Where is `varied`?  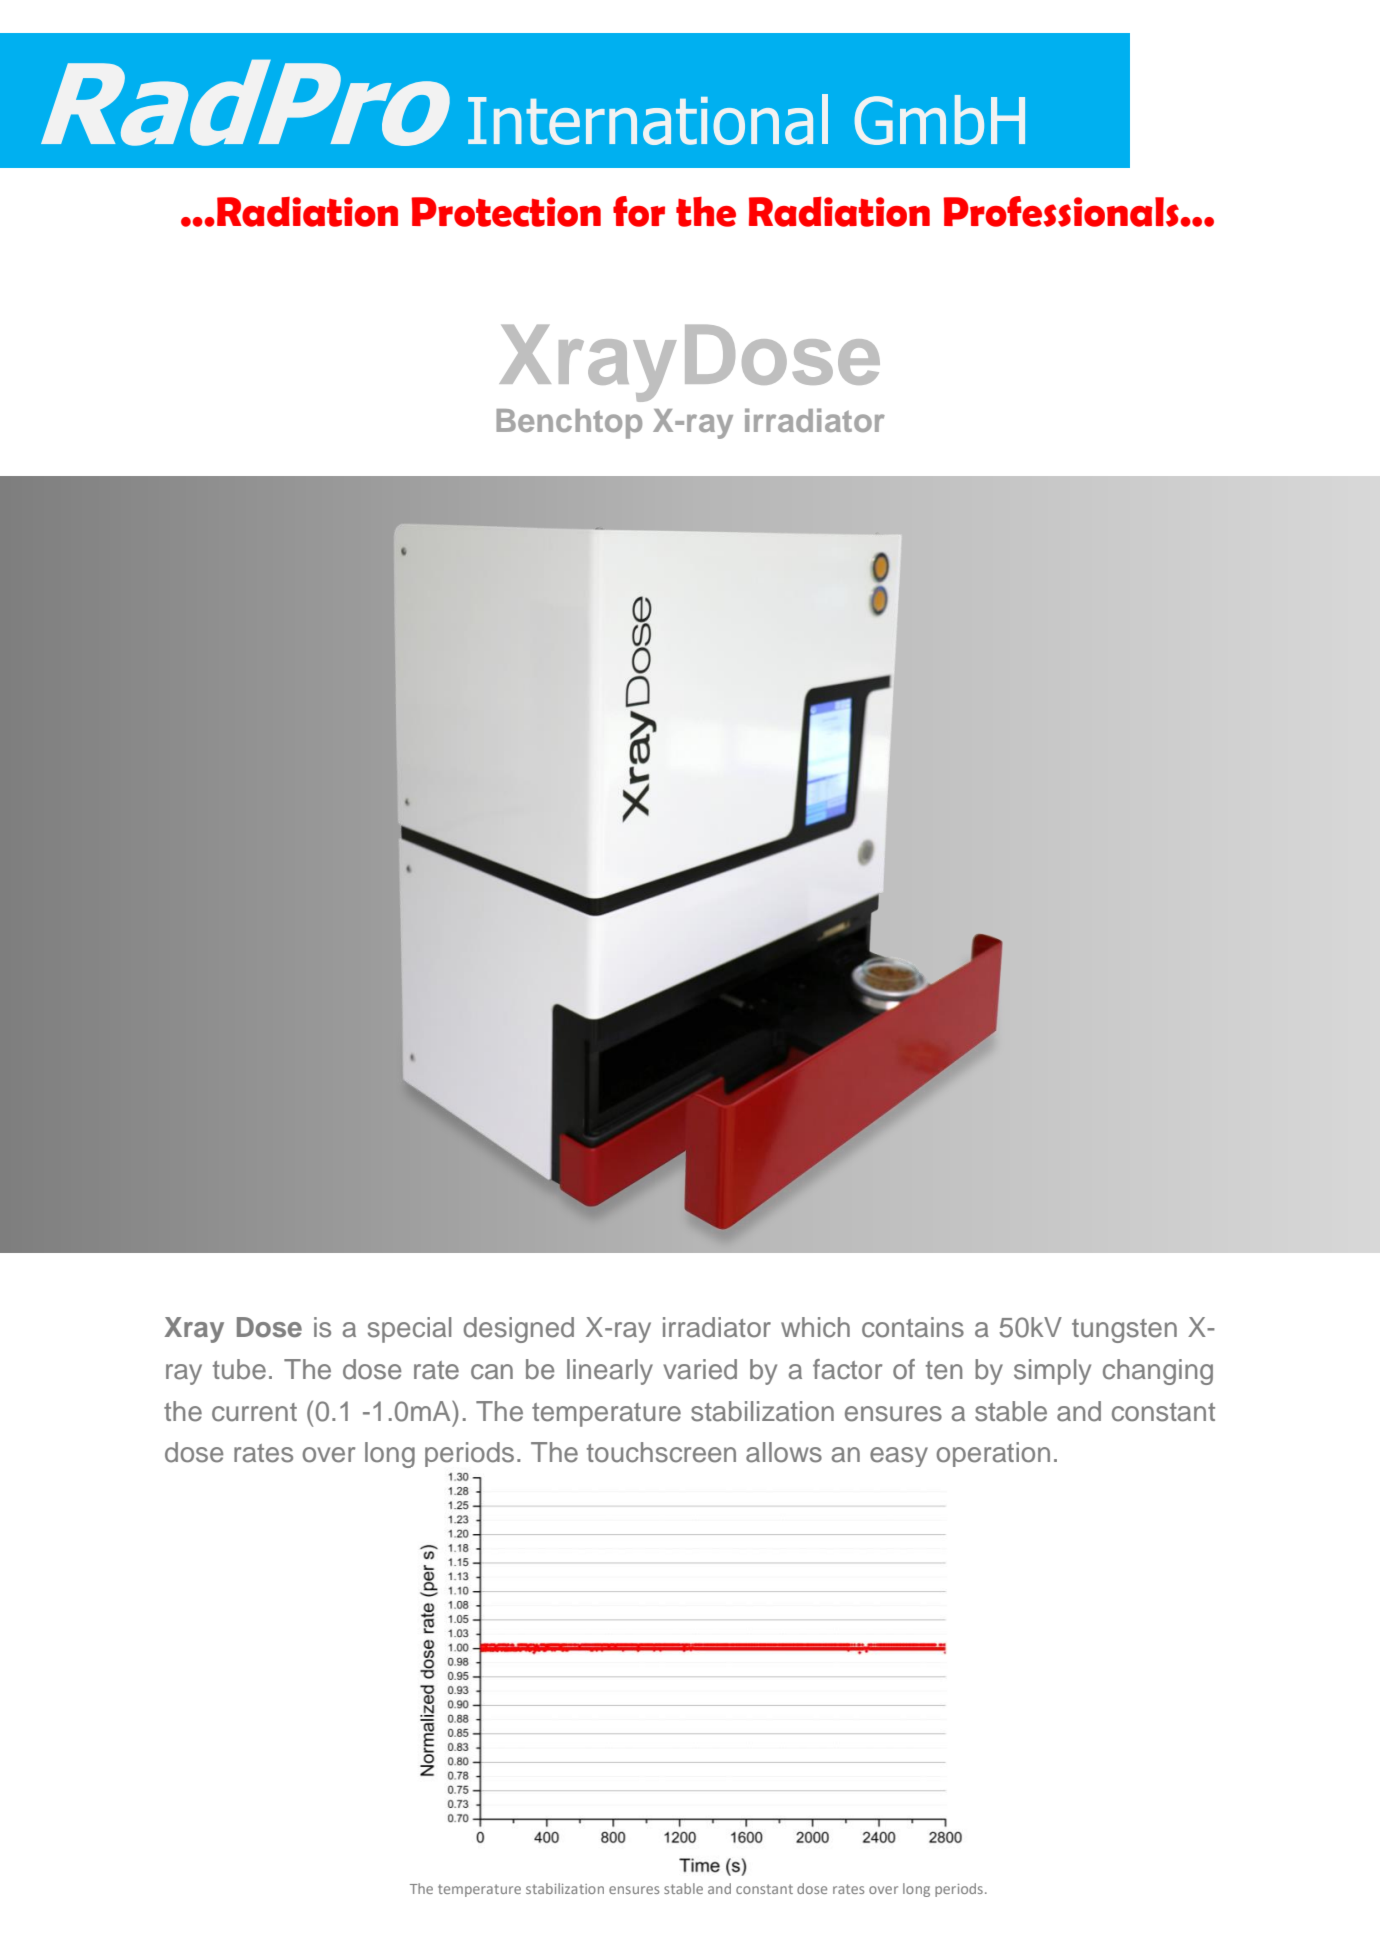
varied is located at coordinates (700, 1369).
